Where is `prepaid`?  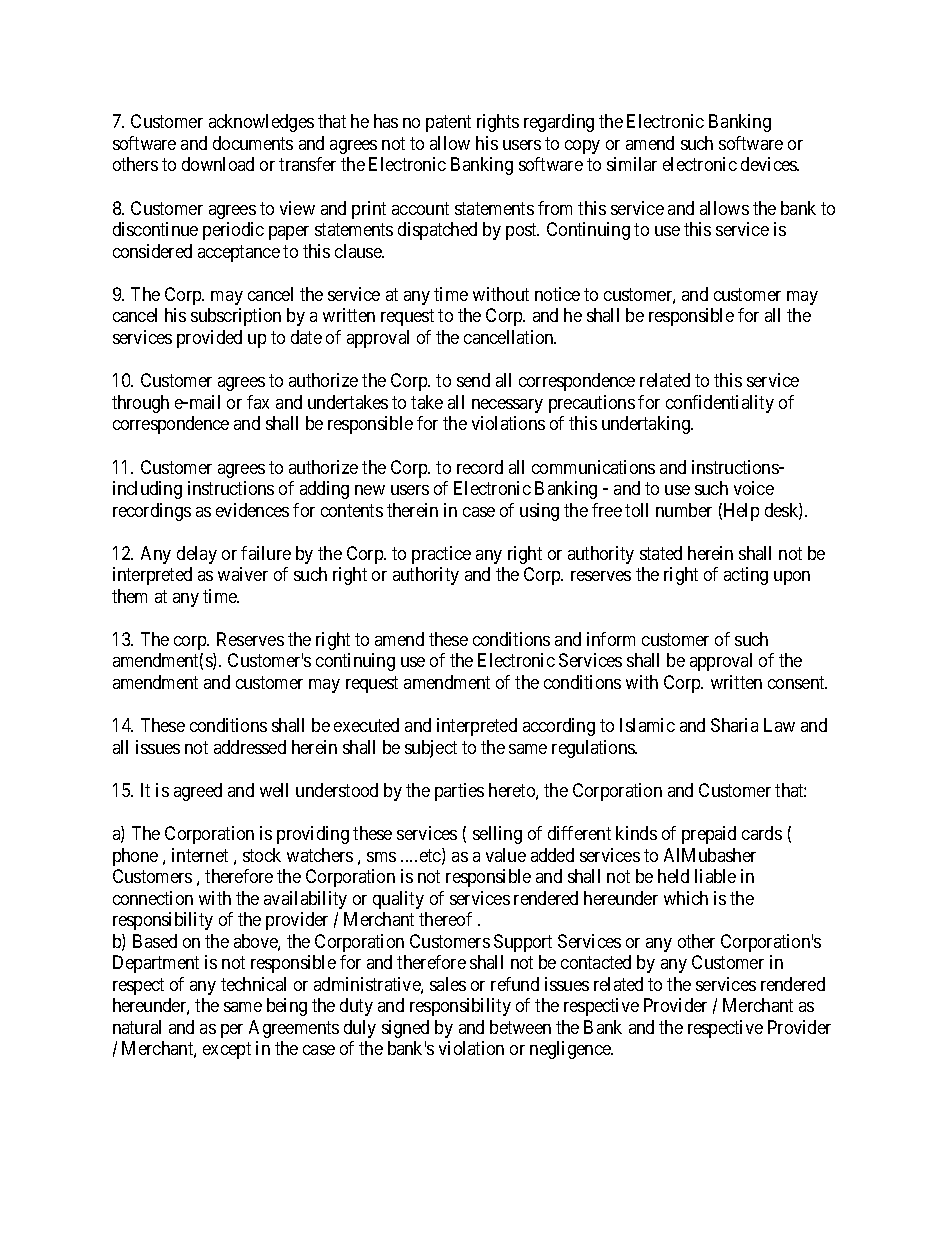 prepaid is located at coordinates (709, 835).
